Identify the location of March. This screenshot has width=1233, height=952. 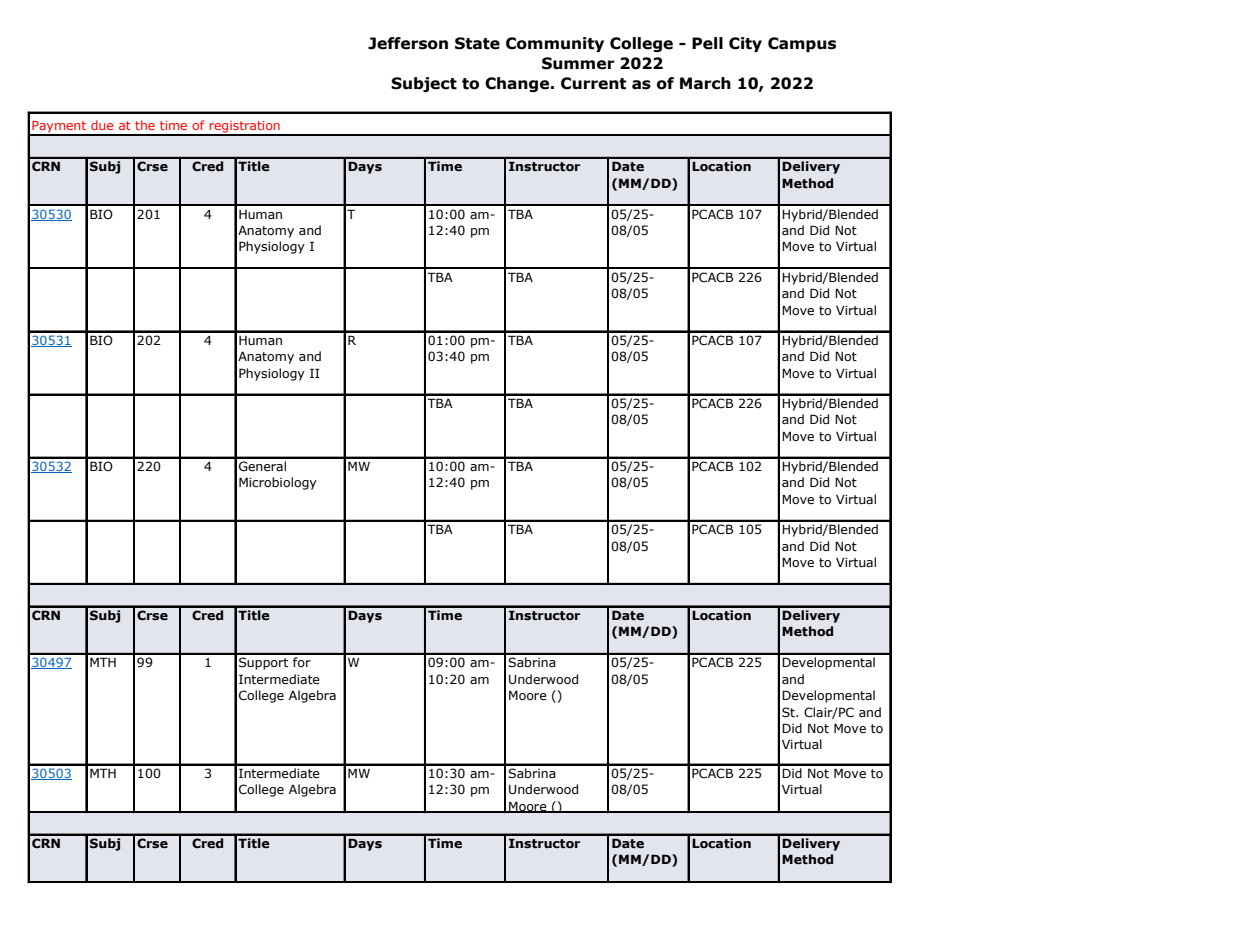
(705, 83).
